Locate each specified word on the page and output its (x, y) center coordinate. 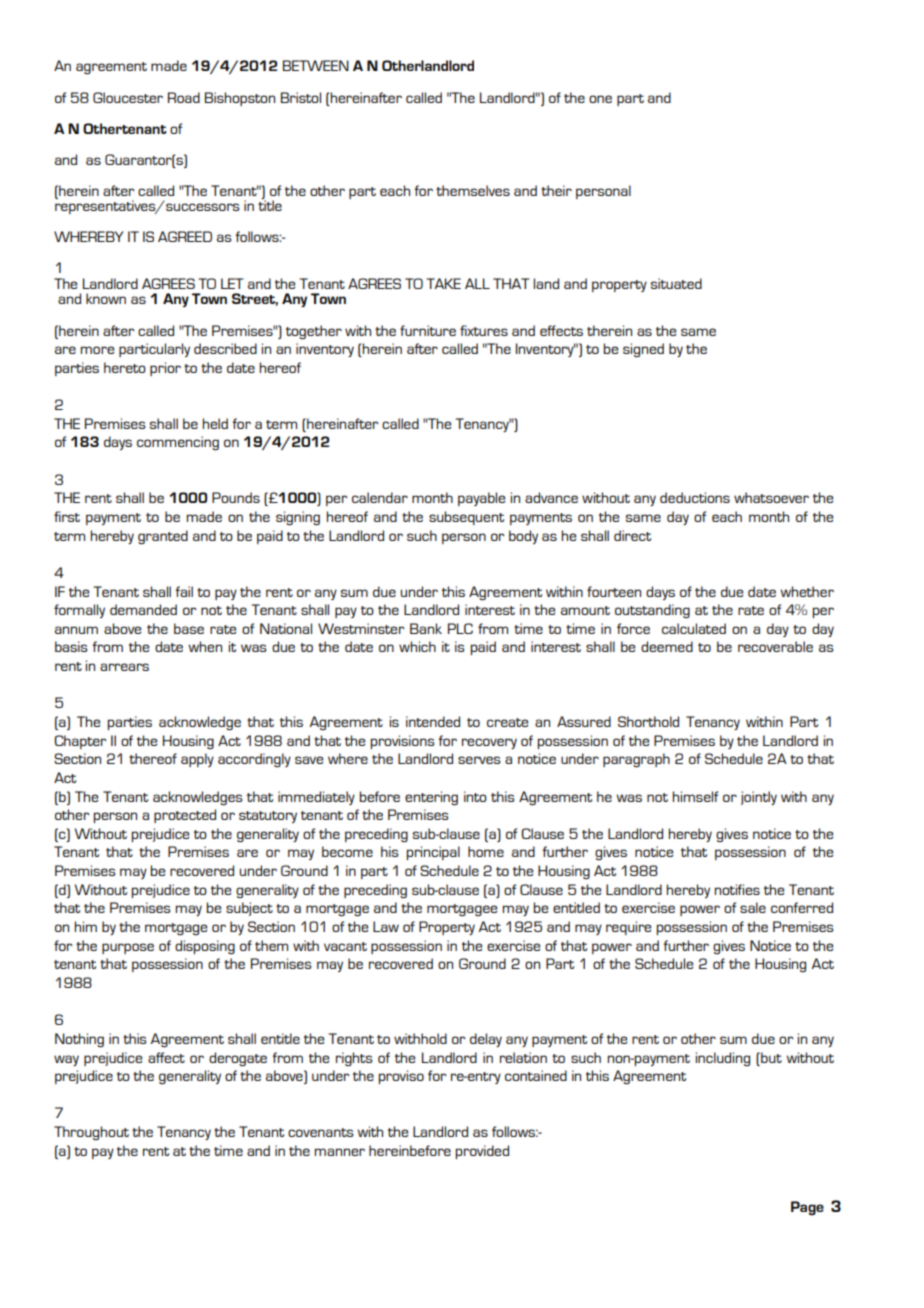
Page (807, 1208)
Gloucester (128, 97)
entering (431, 798)
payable (481, 499)
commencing (178, 443)
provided (482, 1152)
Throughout (91, 1133)
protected (185, 816)
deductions (695, 497)
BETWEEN (316, 65)
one (600, 99)
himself (695, 796)
